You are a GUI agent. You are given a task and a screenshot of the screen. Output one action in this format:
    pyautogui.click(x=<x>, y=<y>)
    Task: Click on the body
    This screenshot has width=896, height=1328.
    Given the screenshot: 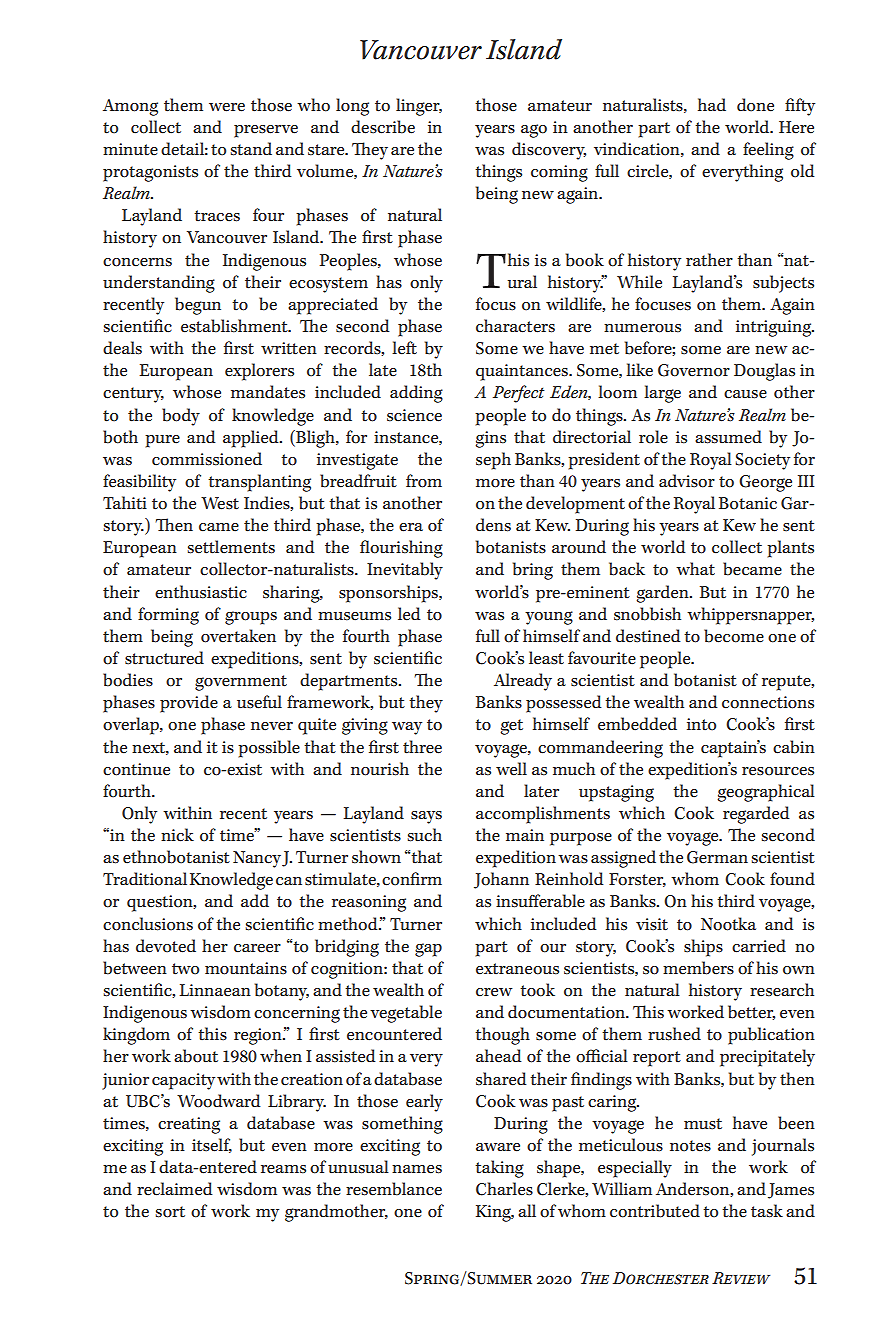 What is the action you would take?
    pyautogui.click(x=181, y=417)
